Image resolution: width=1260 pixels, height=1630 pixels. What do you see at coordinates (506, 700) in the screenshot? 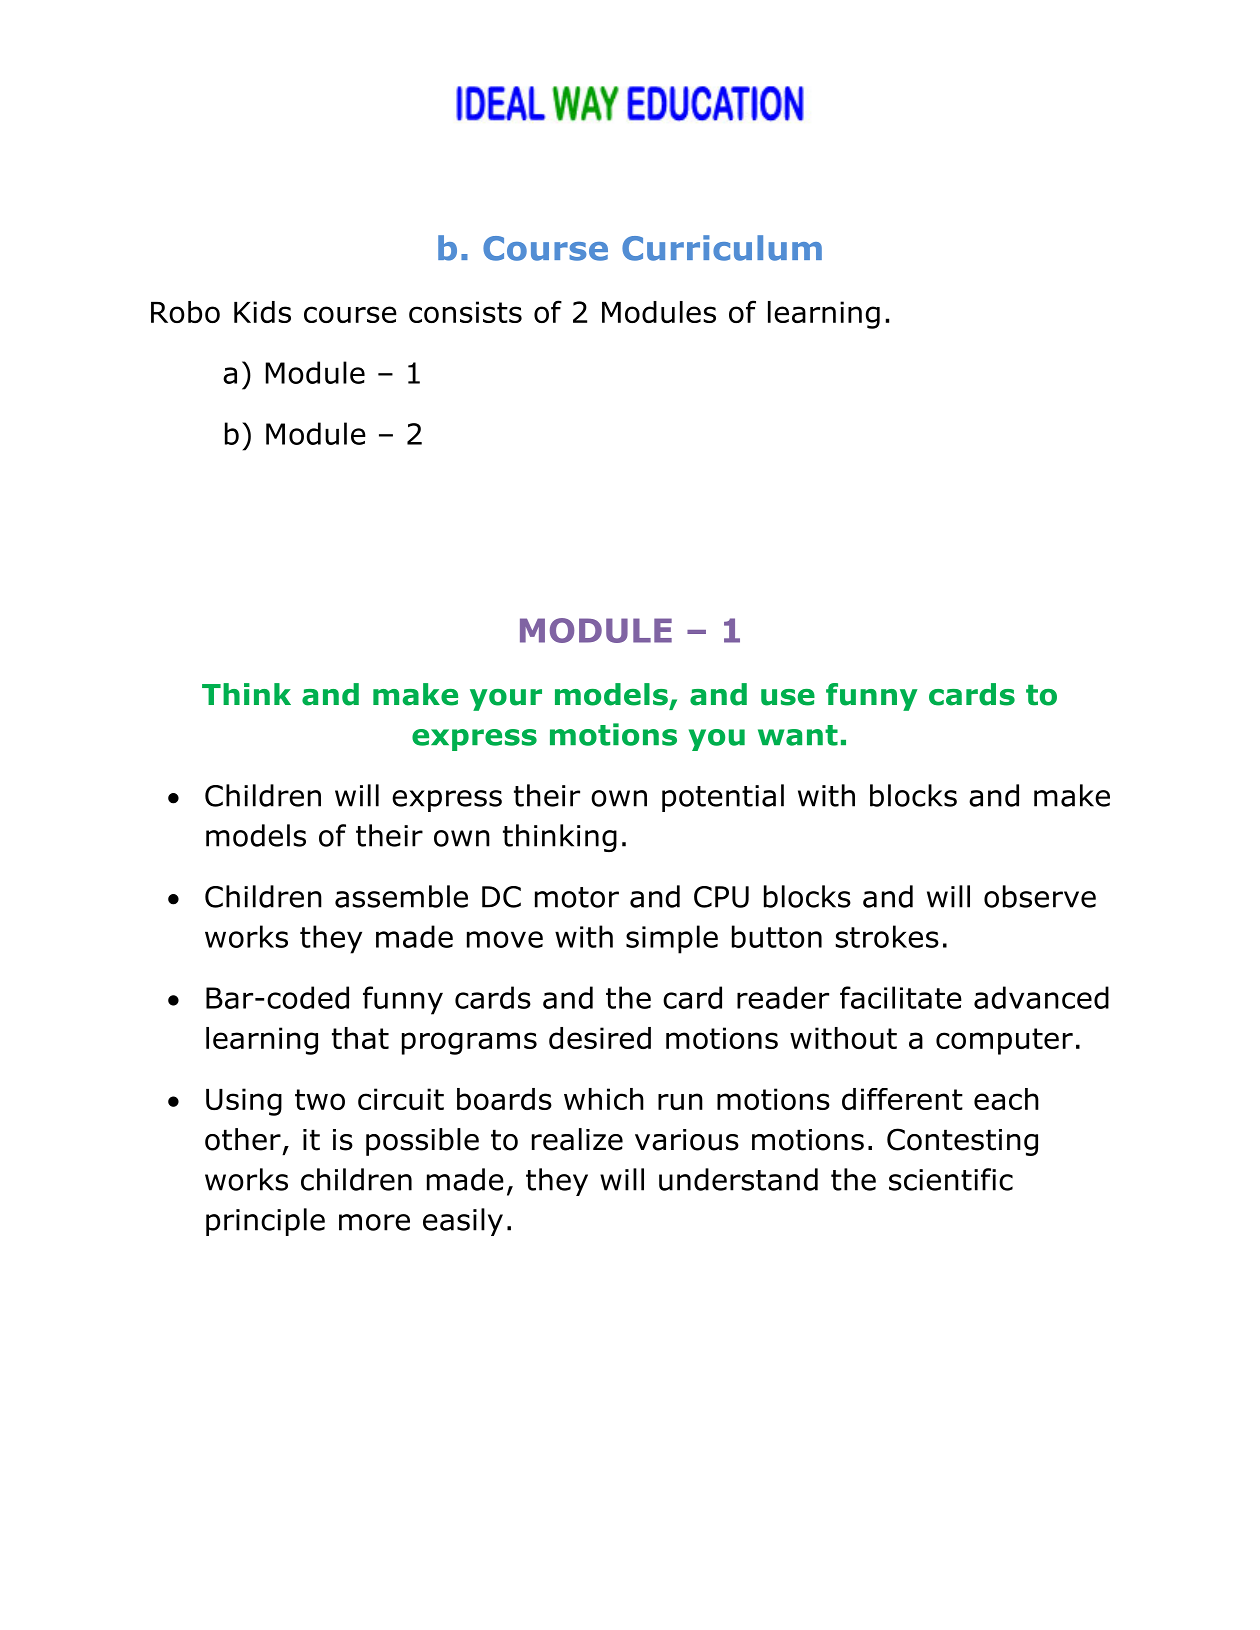
I see `your` at bounding box center [506, 700].
